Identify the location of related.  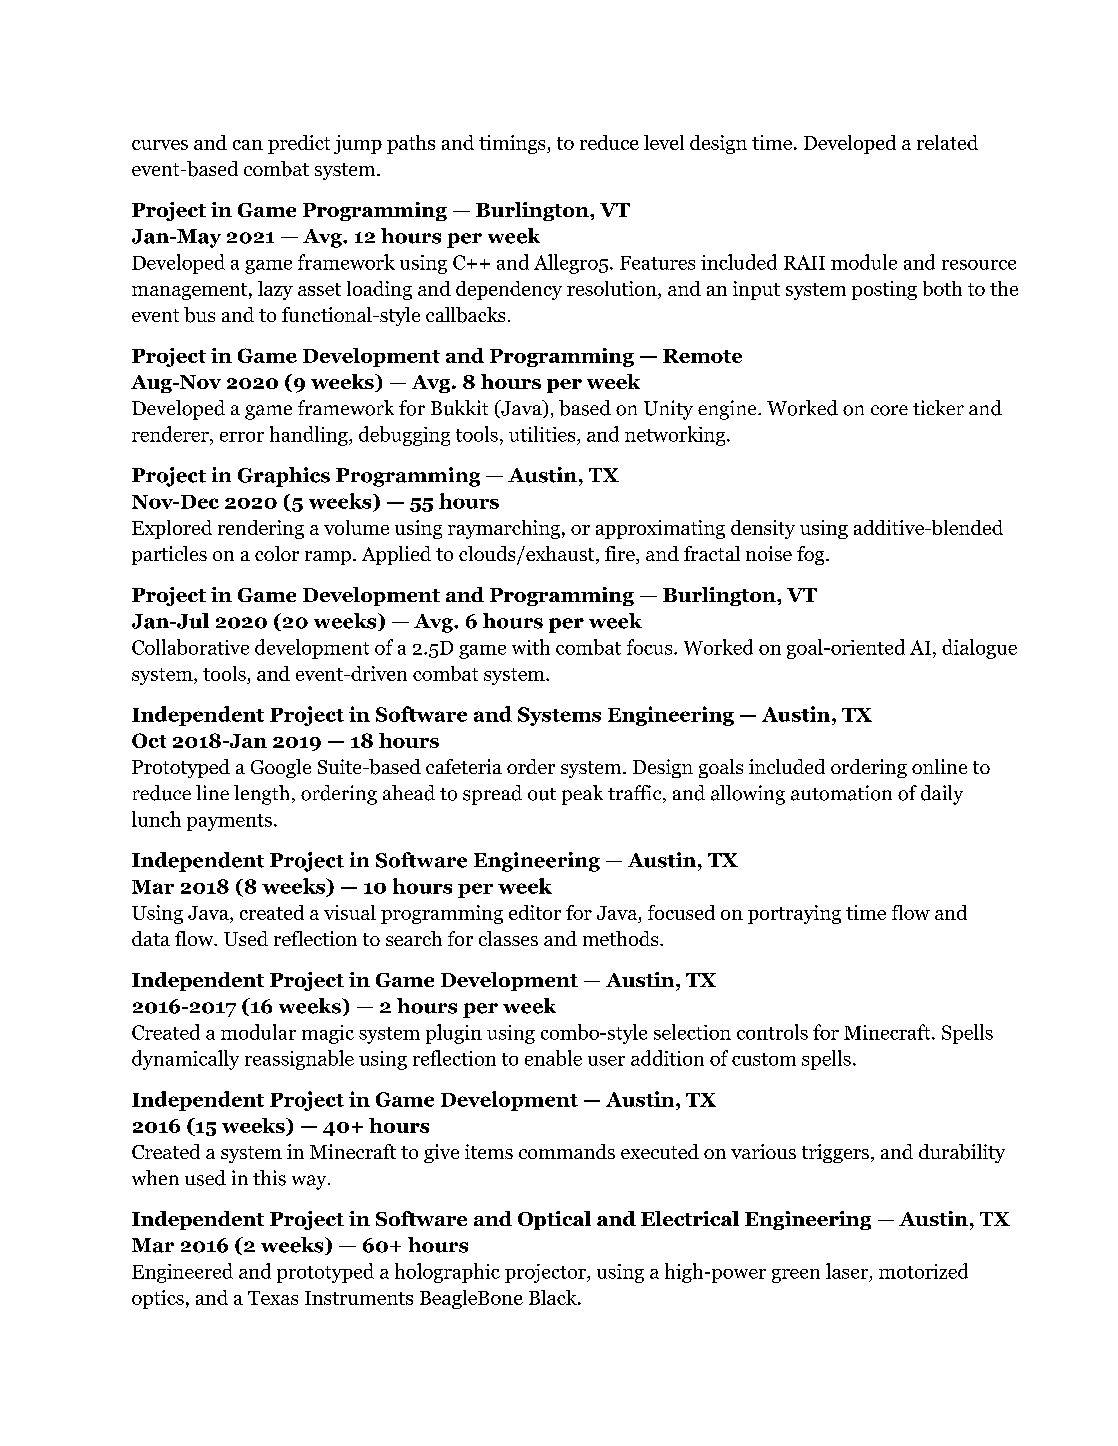
(947, 142).
